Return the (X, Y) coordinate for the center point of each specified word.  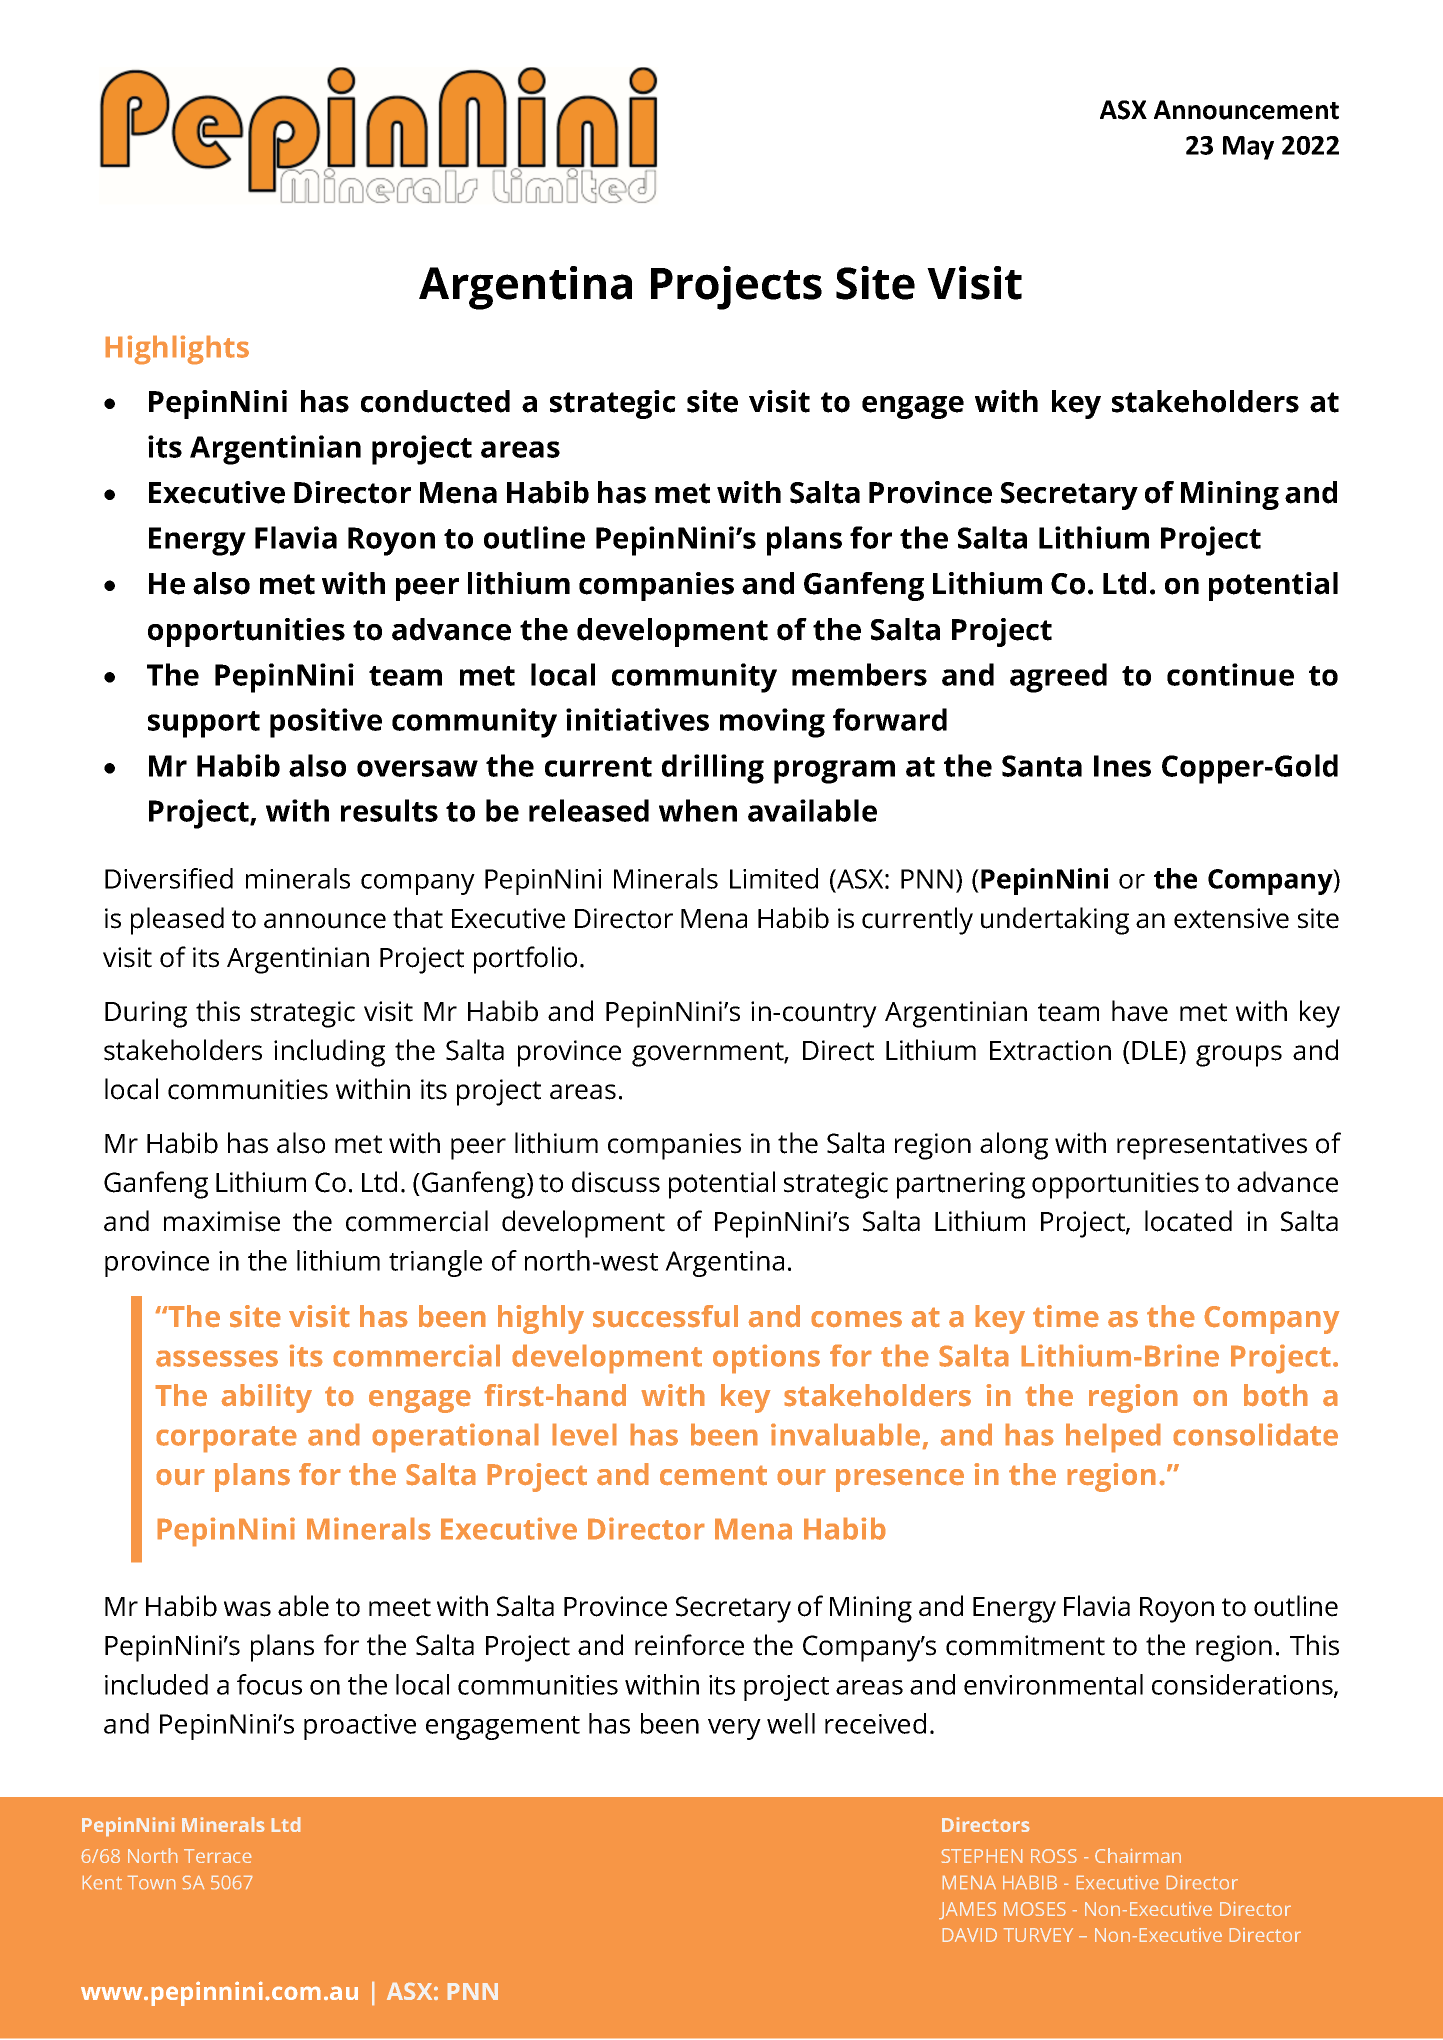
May (1248, 148)
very (734, 1729)
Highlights (177, 350)
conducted (435, 401)
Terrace (217, 1856)
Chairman (1138, 1855)
